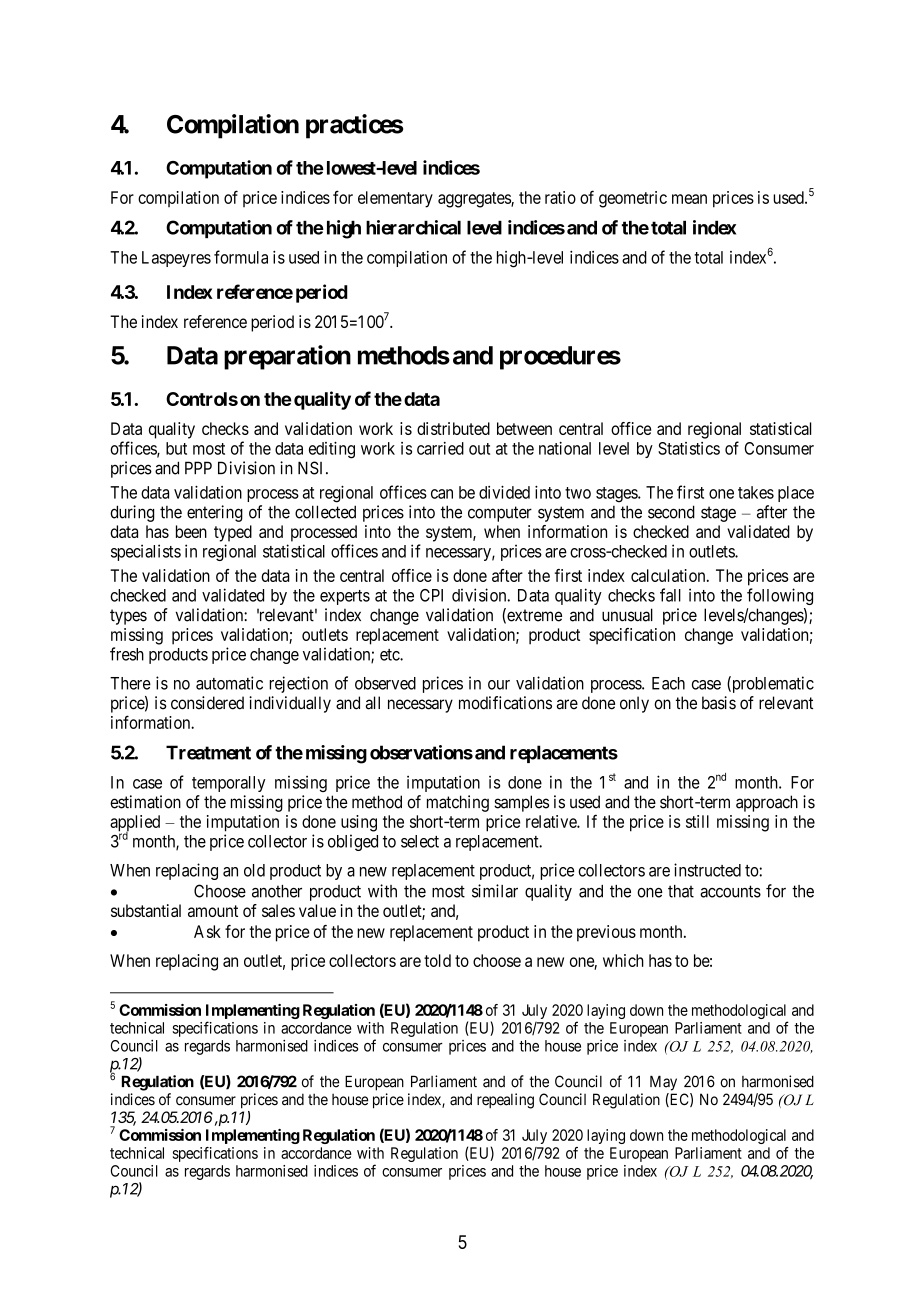  What do you see at coordinates (420, 841) in the screenshot?
I see `select` at bounding box center [420, 841].
